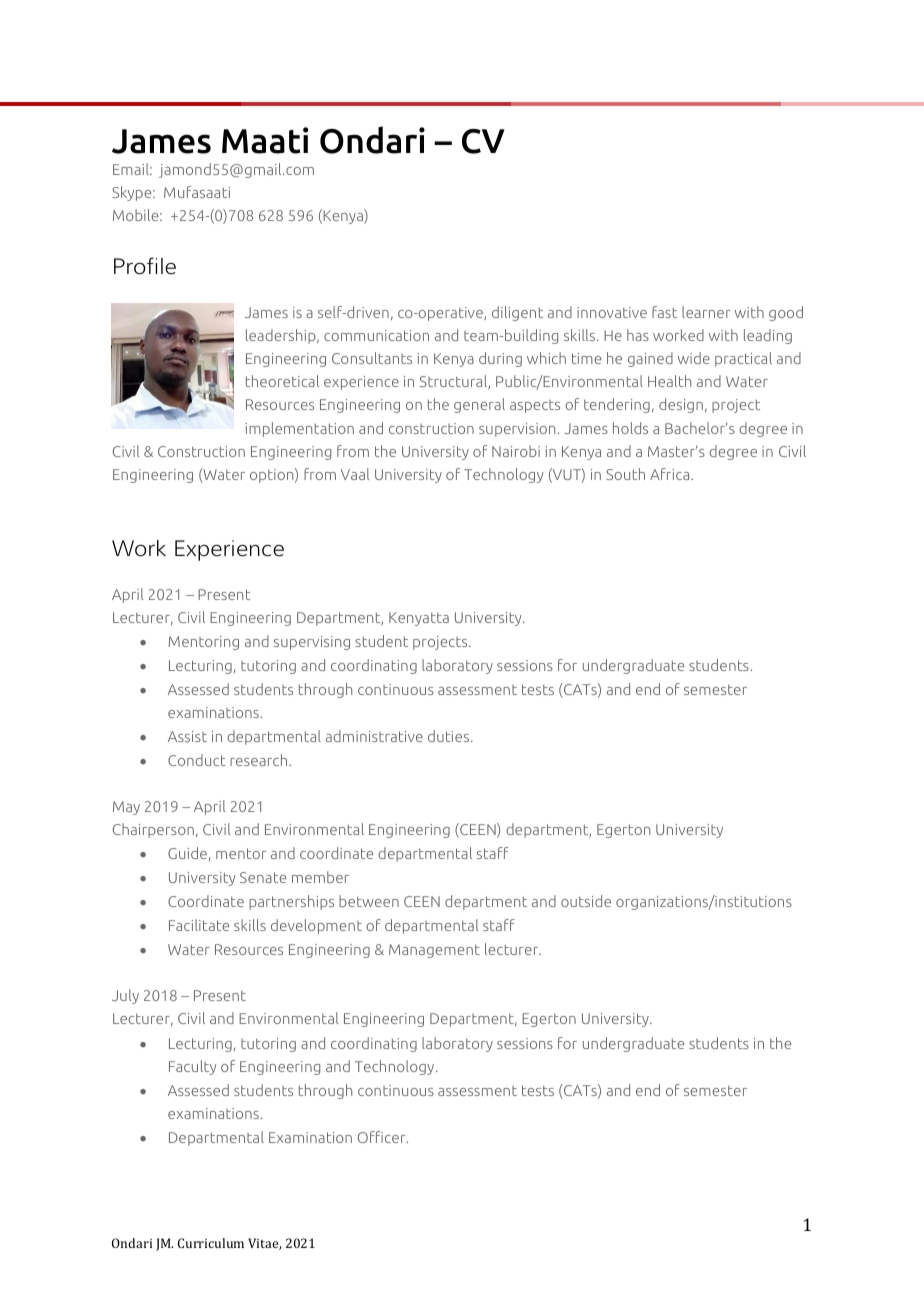 Image resolution: width=924 pixels, height=1308 pixels. I want to click on Management, so click(434, 951).
